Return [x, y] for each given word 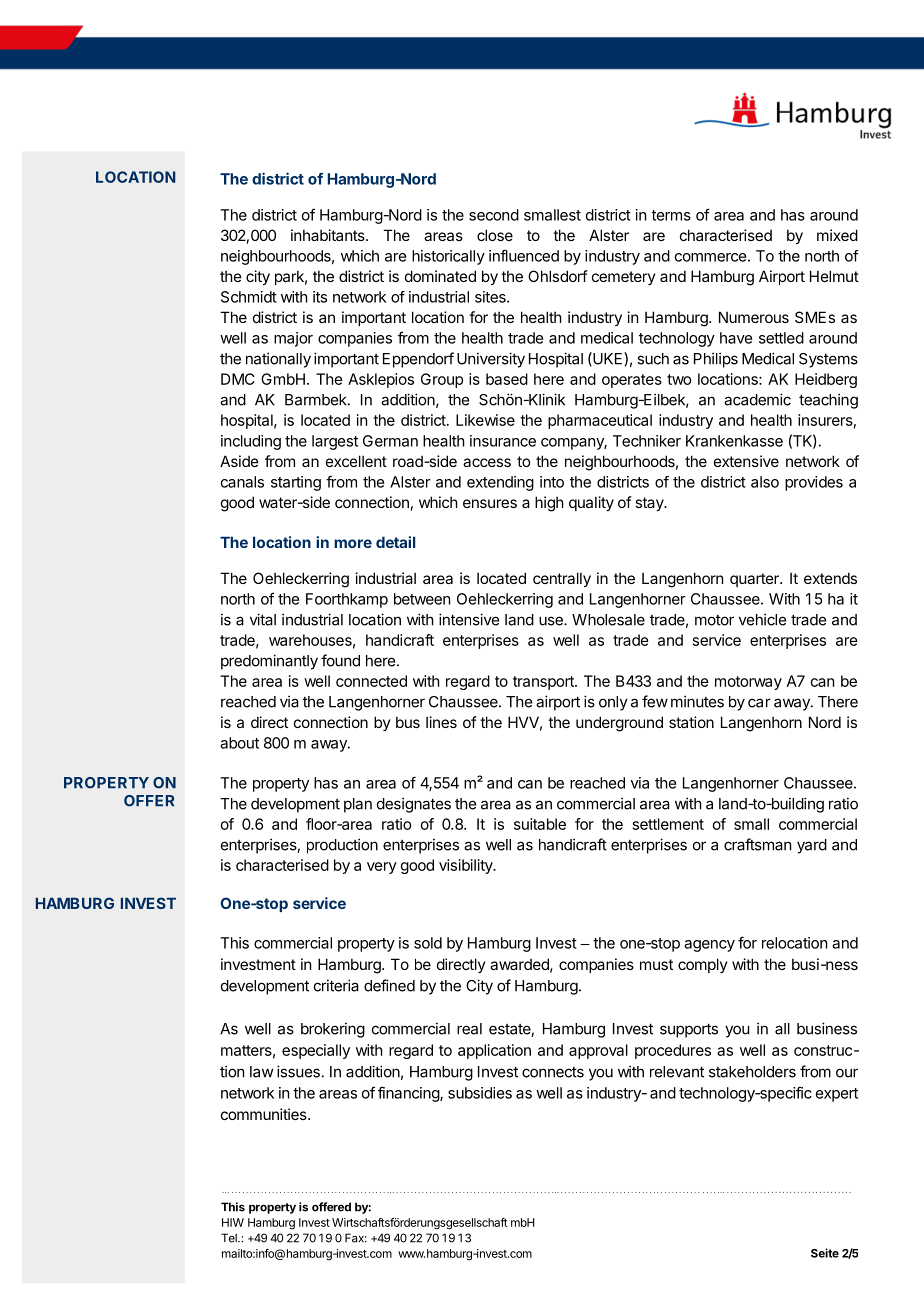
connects [553, 1072]
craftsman [757, 844]
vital [263, 619]
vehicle [762, 619]
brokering [333, 1030]
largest [335, 442]
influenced [524, 255]
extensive [746, 461]
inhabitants [329, 235]
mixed [837, 235]
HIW [233, 1222]
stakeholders [752, 1072]
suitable [540, 824]
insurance [503, 441]
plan [358, 805]
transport [544, 683]
